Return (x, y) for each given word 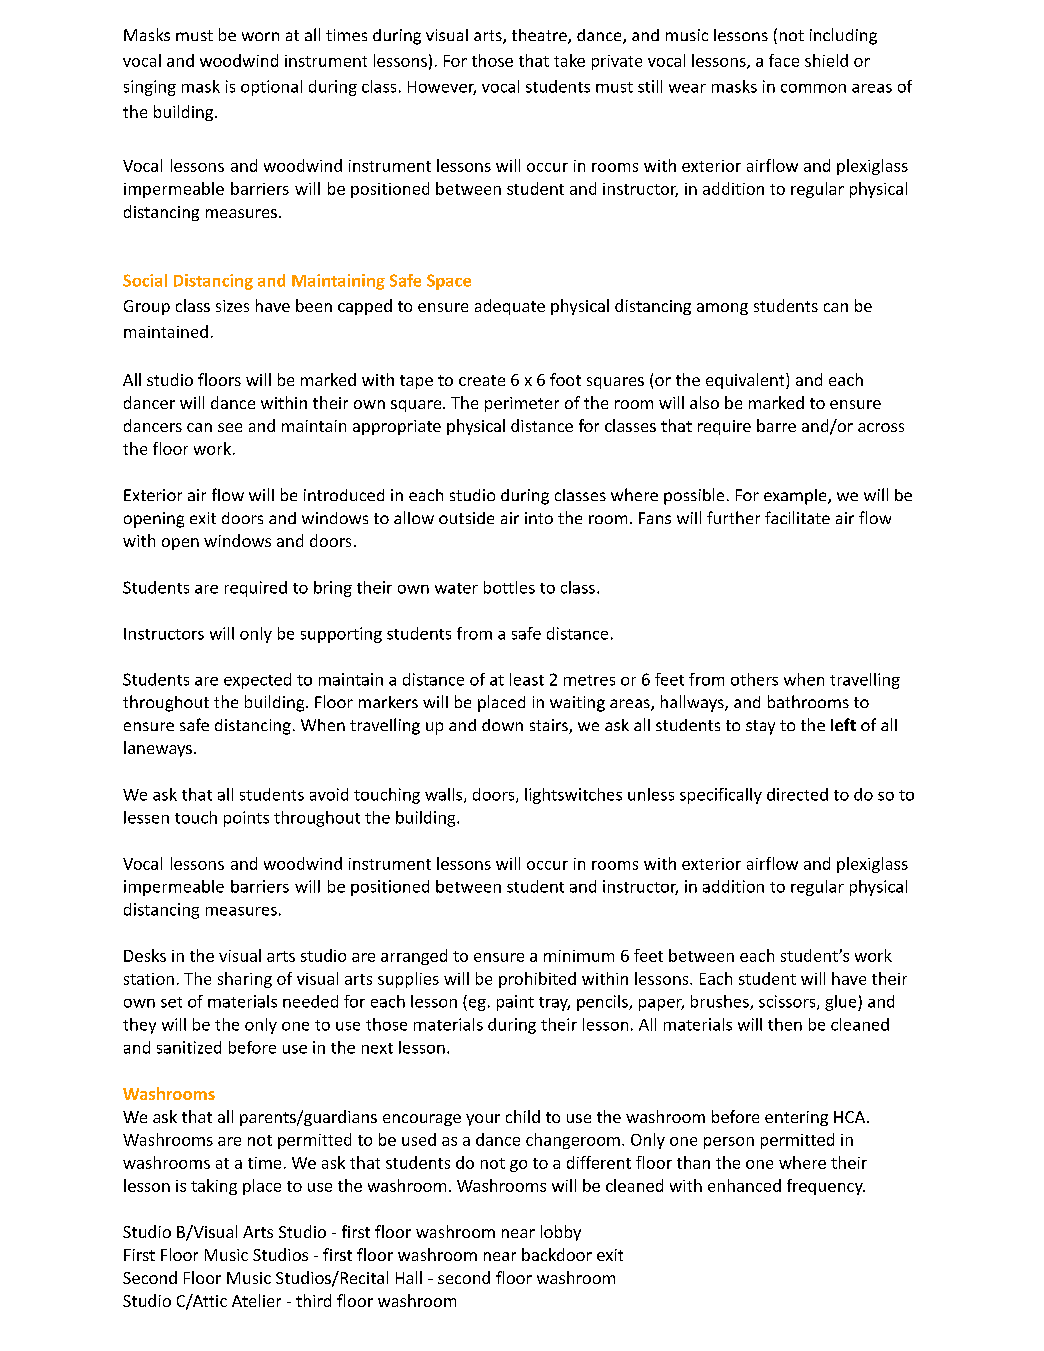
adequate (510, 307)
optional (271, 88)
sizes (232, 306)
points (246, 819)
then (785, 1024)
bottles (509, 587)
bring (333, 589)
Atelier (256, 1300)
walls (445, 795)
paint (515, 1003)
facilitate (797, 517)
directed (797, 794)
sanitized (189, 1047)
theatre (540, 36)
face (784, 60)
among (722, 309)
